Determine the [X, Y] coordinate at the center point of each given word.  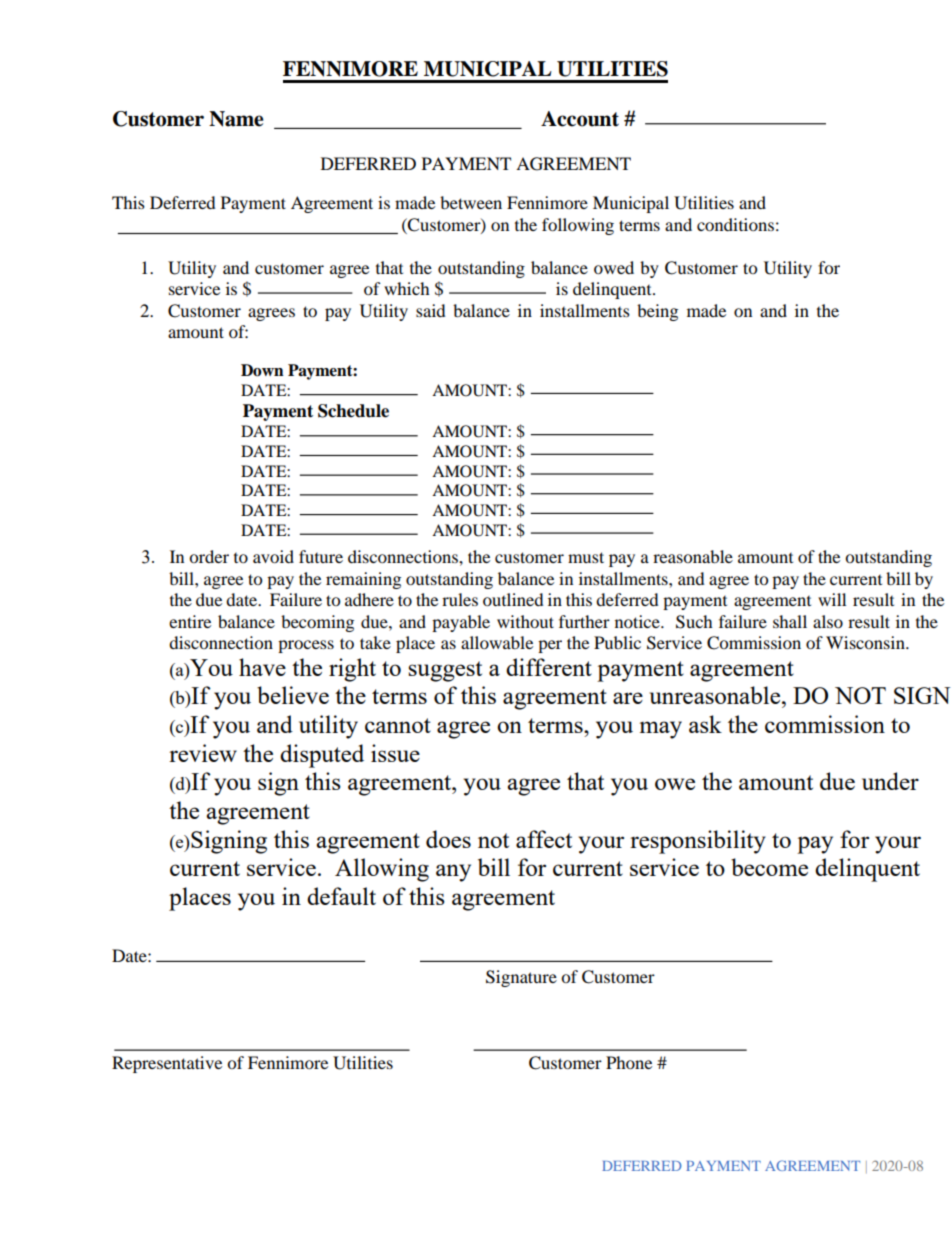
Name [236, 119]
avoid [273, 556]
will [832, 599]
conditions [735, 224]
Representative [167, 1064]
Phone [629, 1062]
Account [580, 119]
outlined [513, 599]
